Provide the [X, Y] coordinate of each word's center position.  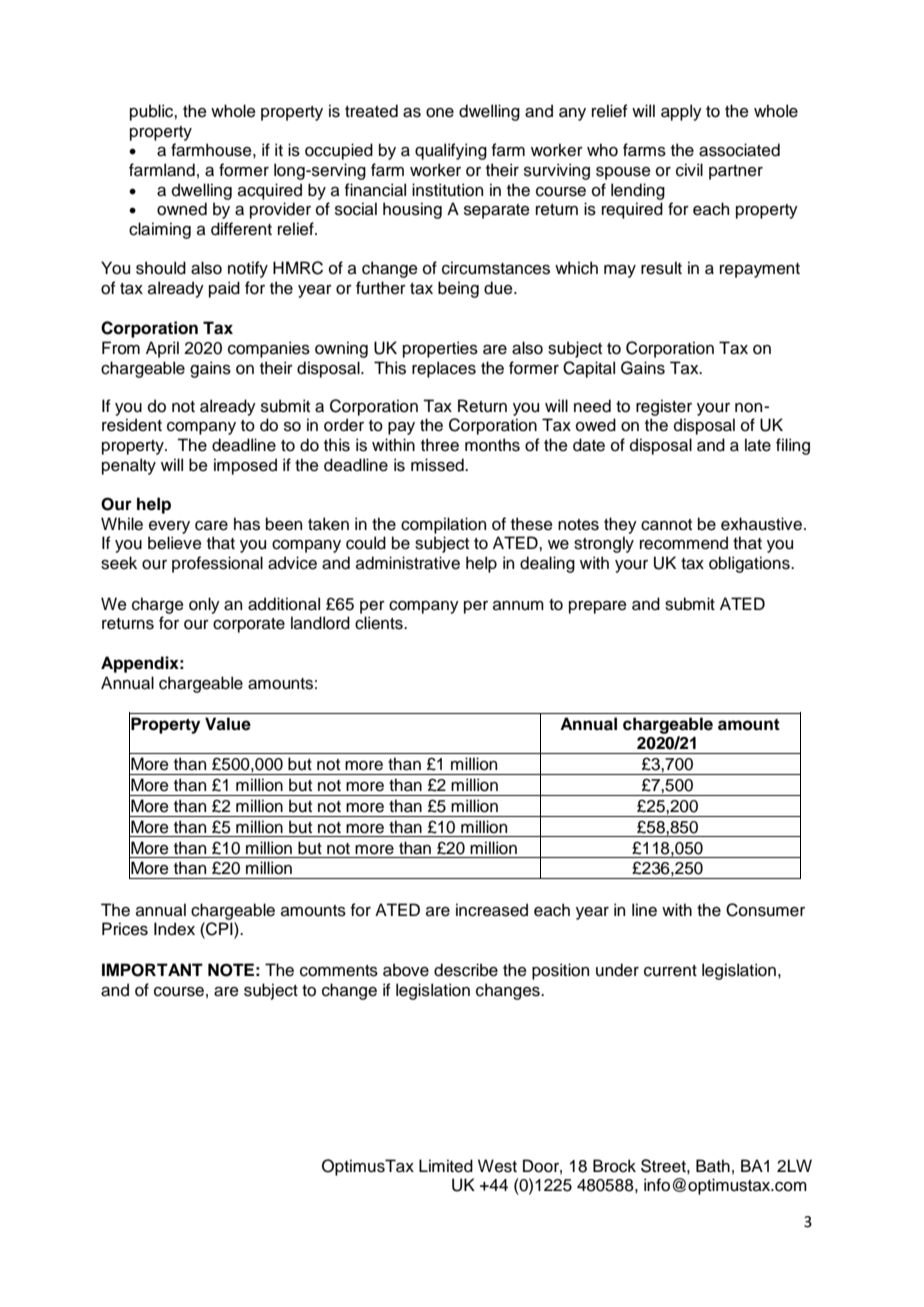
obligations [750, 564]
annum [518, 606]
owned [182, 209]
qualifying [451, 151]
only [204, 605]
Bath [713, 1166]
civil [689, 170]
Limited [446, 1166]
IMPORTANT [152, 970]
